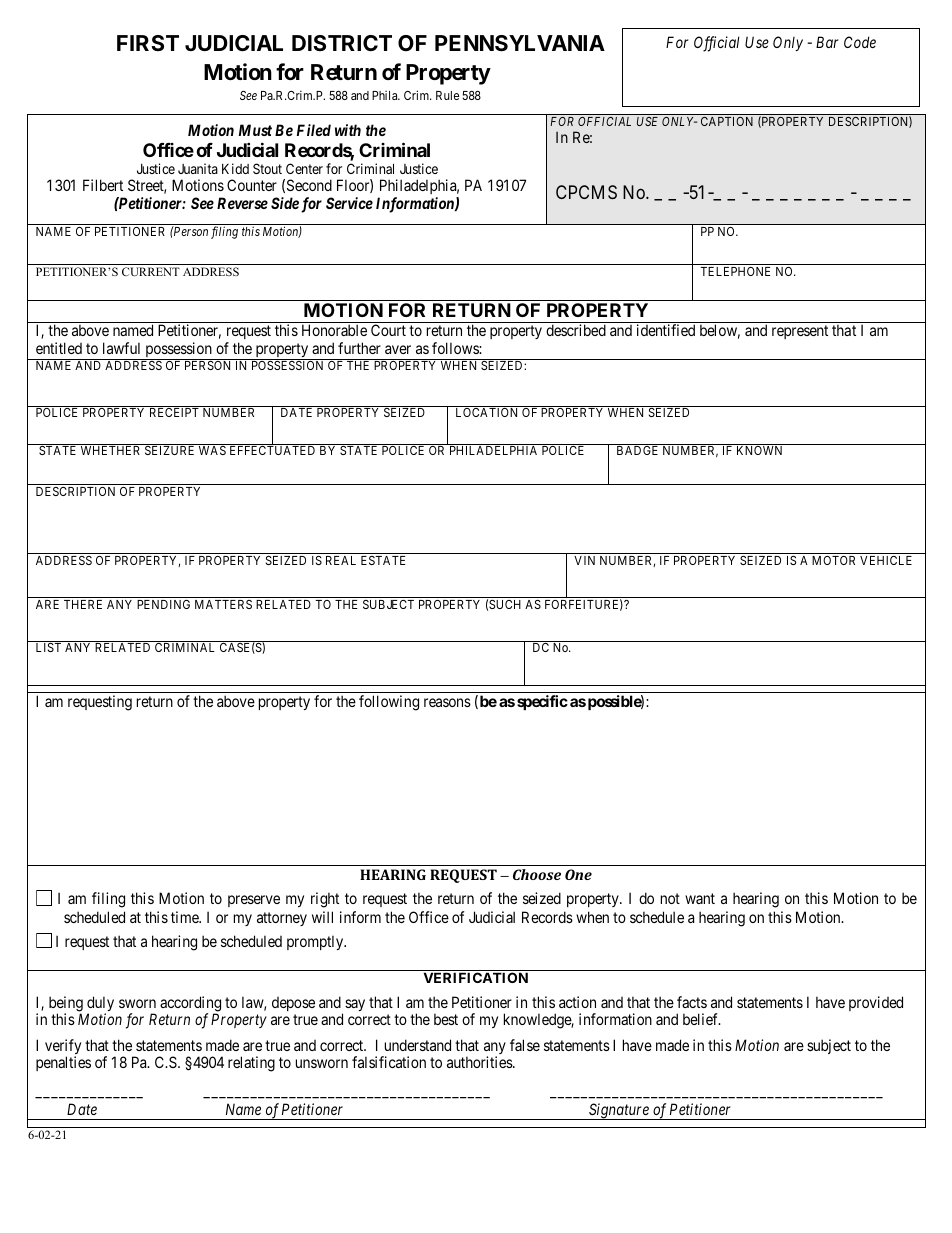 Image resolution: width=952 pixels, height=1233 pixels. Describe the element at coordinates (63, 1063) in the screenshot. I see `penalties` at that location.
